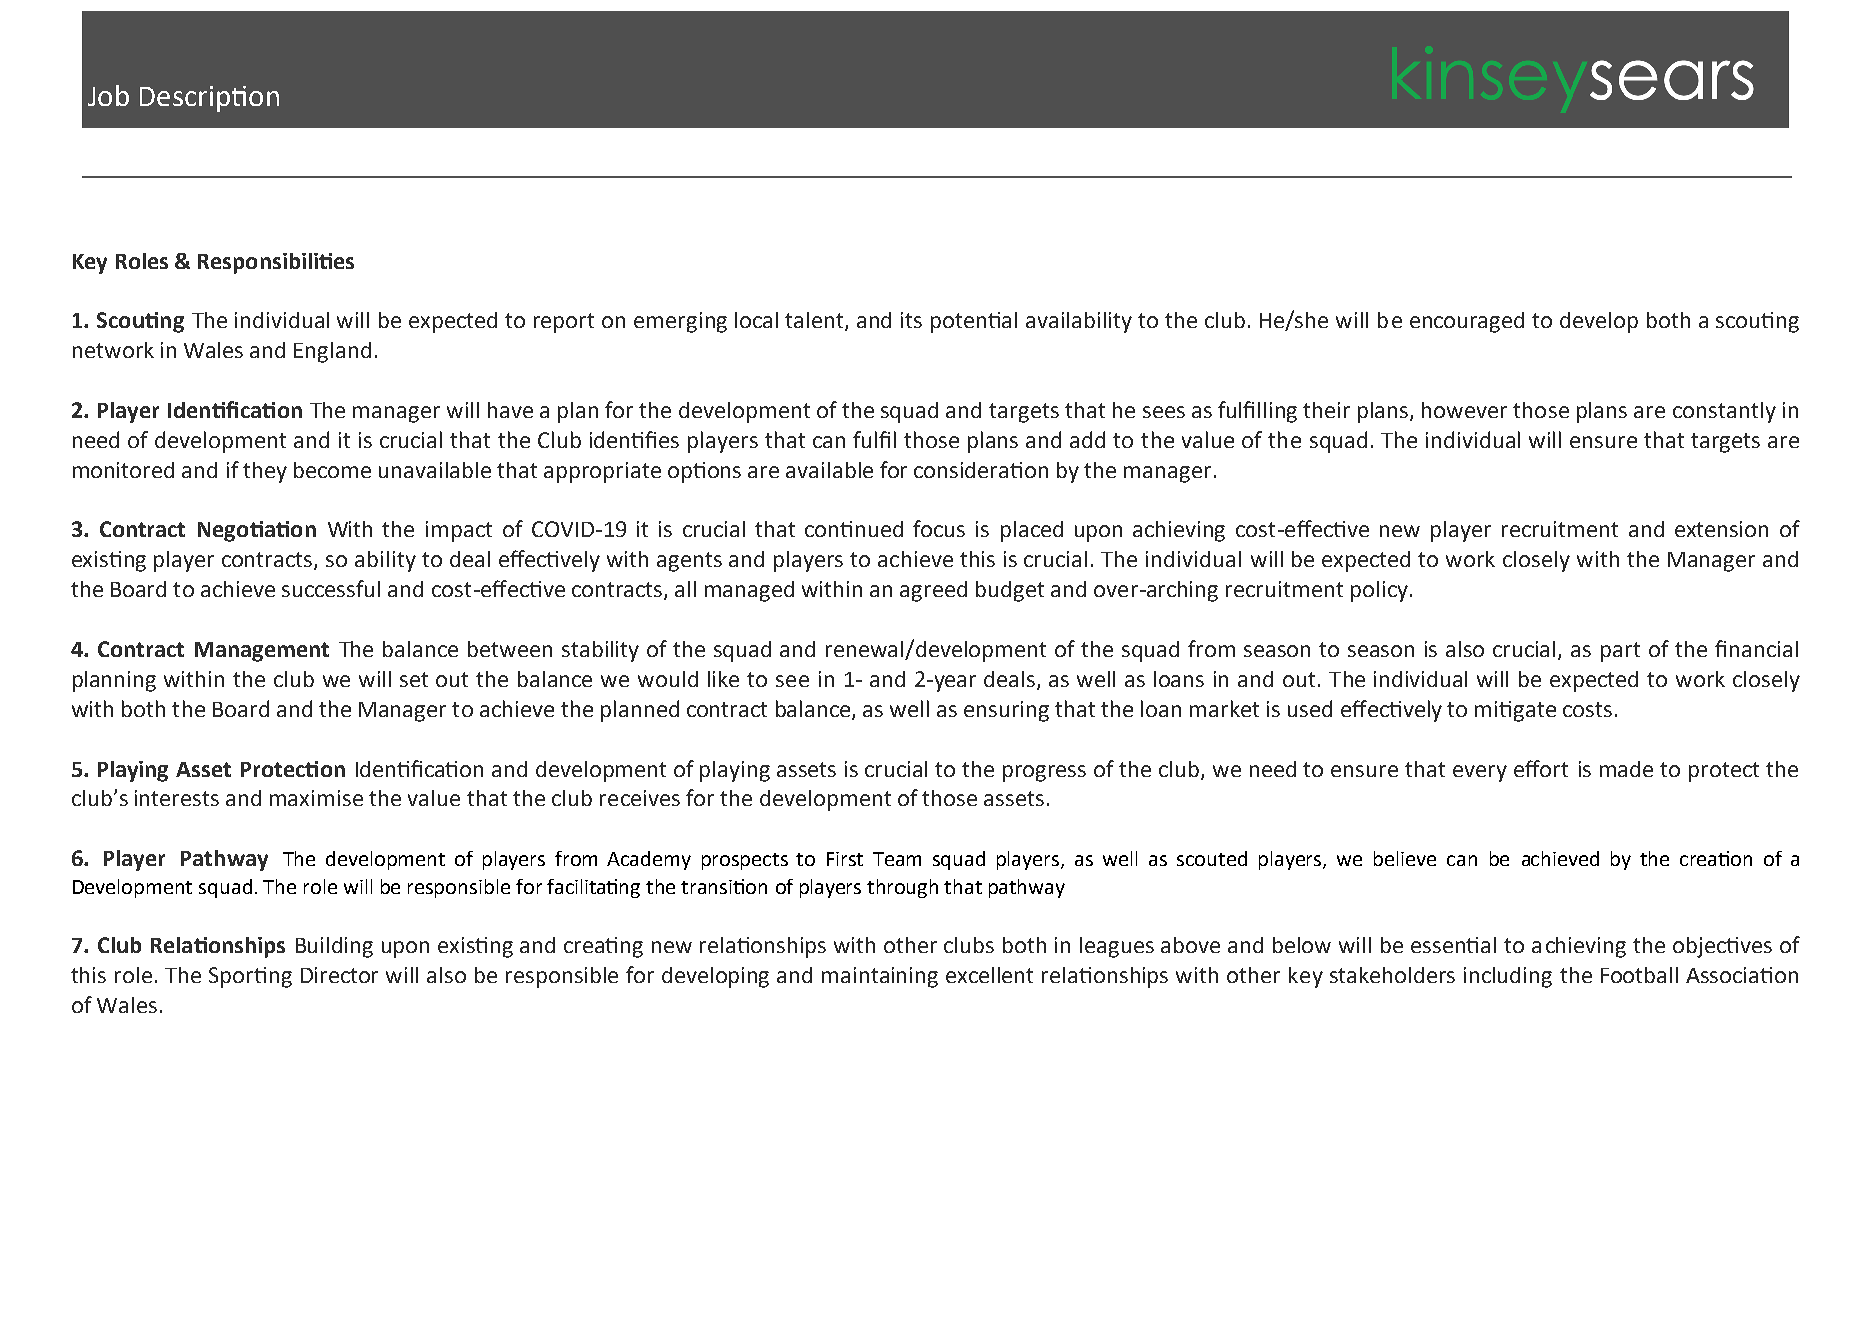  What do you see at coordinates (1467, 322) in the screenshot?
I see `encouraged` at bounding box center [1467, 322].
